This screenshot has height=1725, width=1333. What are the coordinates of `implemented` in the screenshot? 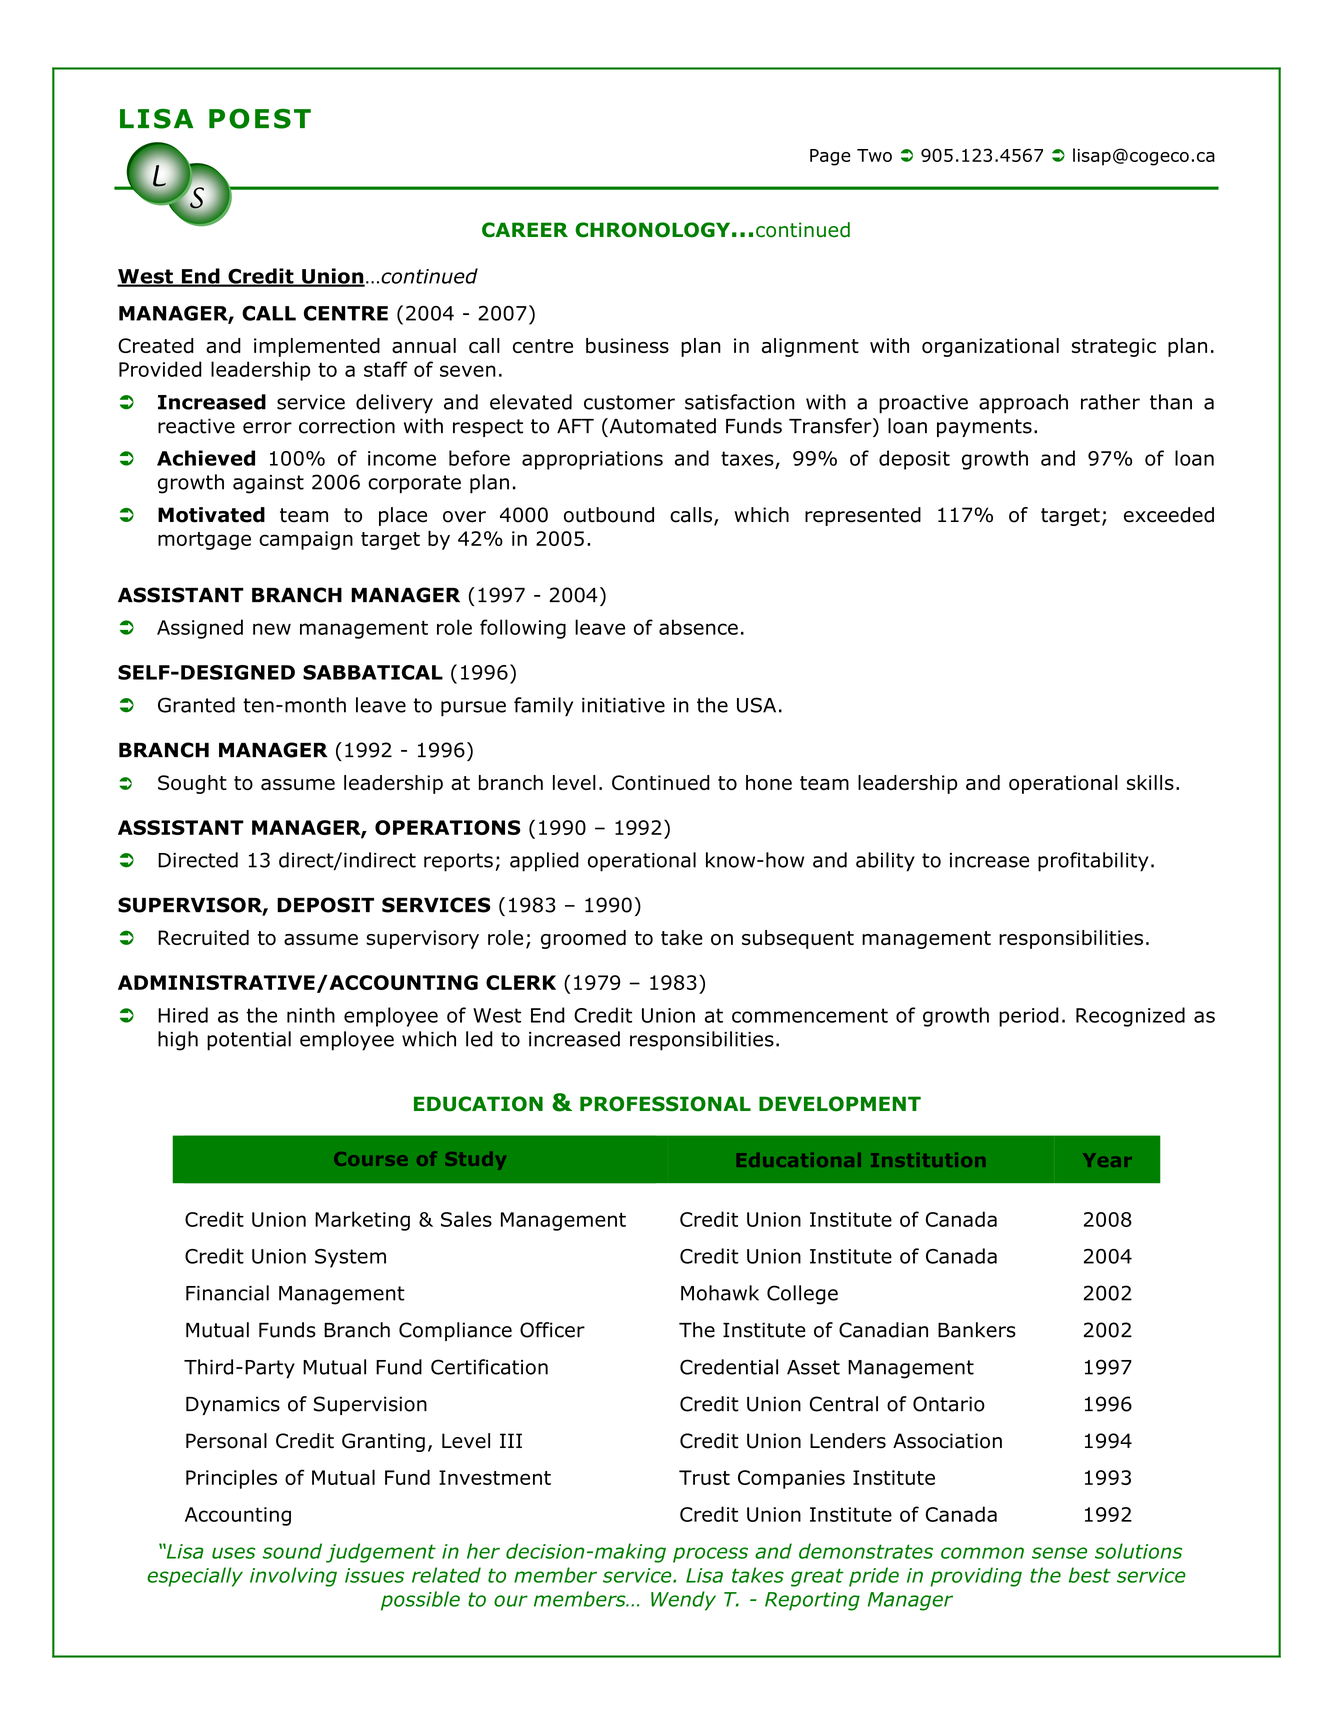 It's located at (317, 347).
